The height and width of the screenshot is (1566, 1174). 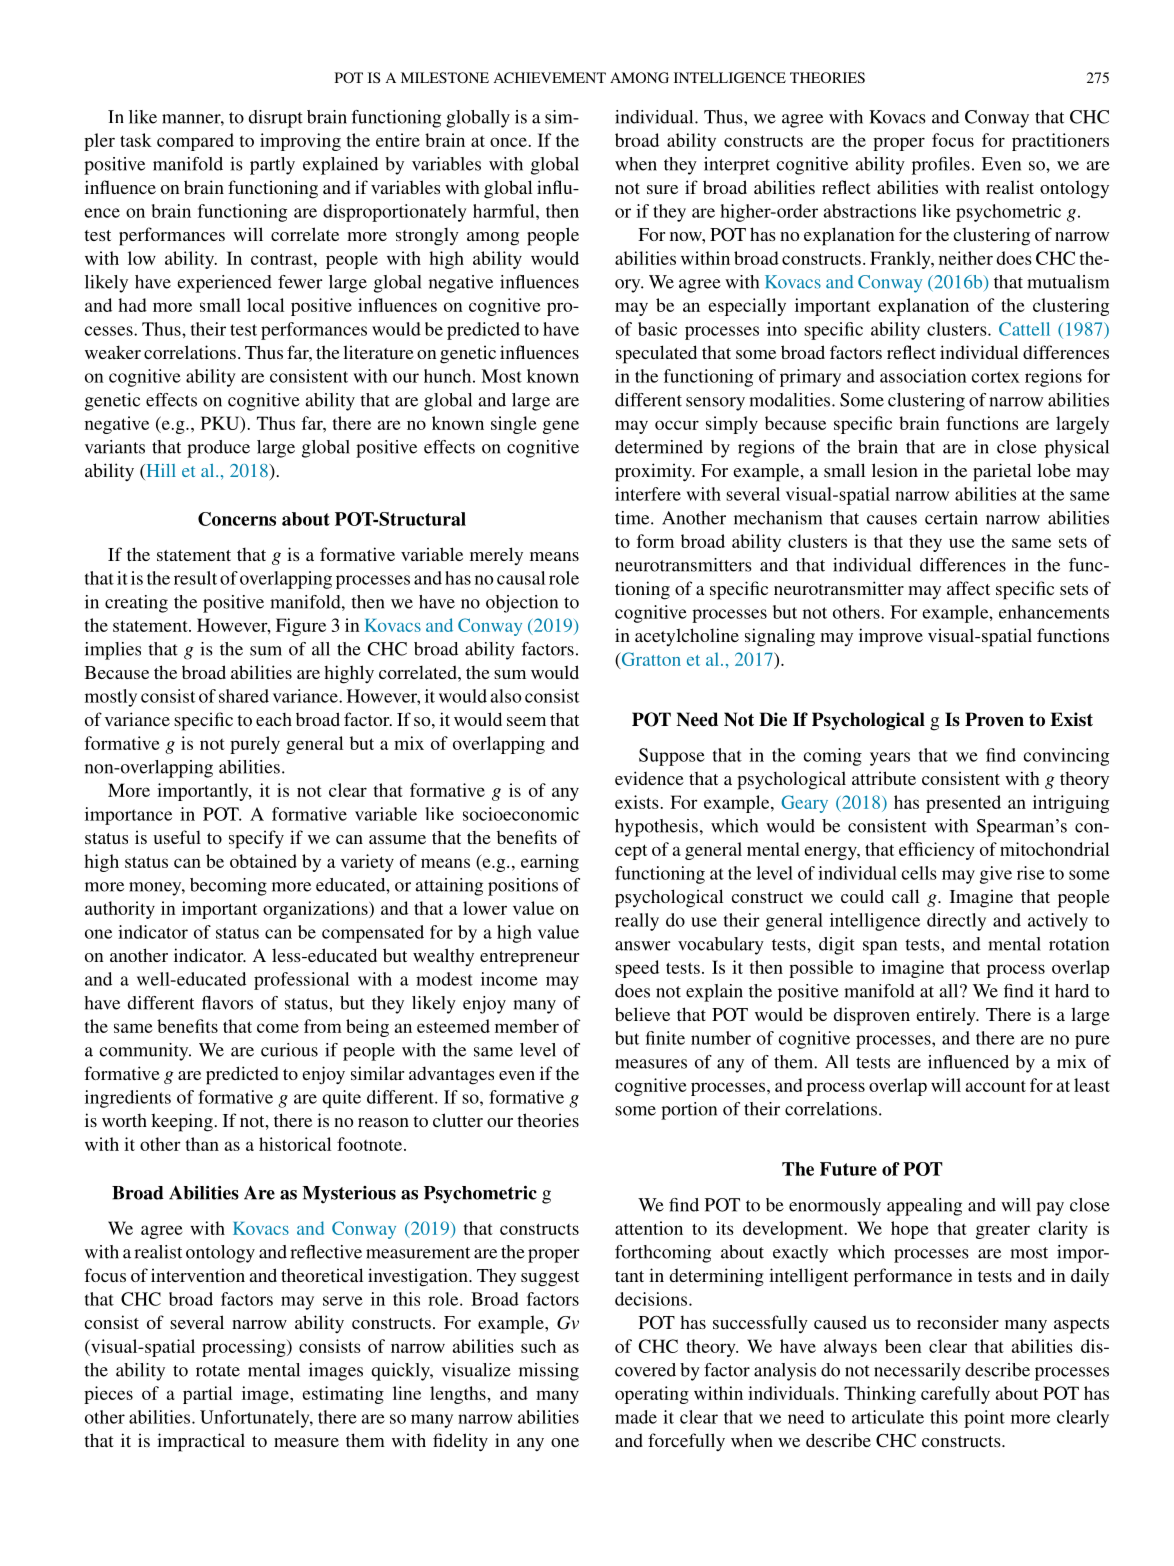 I want to click on speed, so click(x=637, y=969).
